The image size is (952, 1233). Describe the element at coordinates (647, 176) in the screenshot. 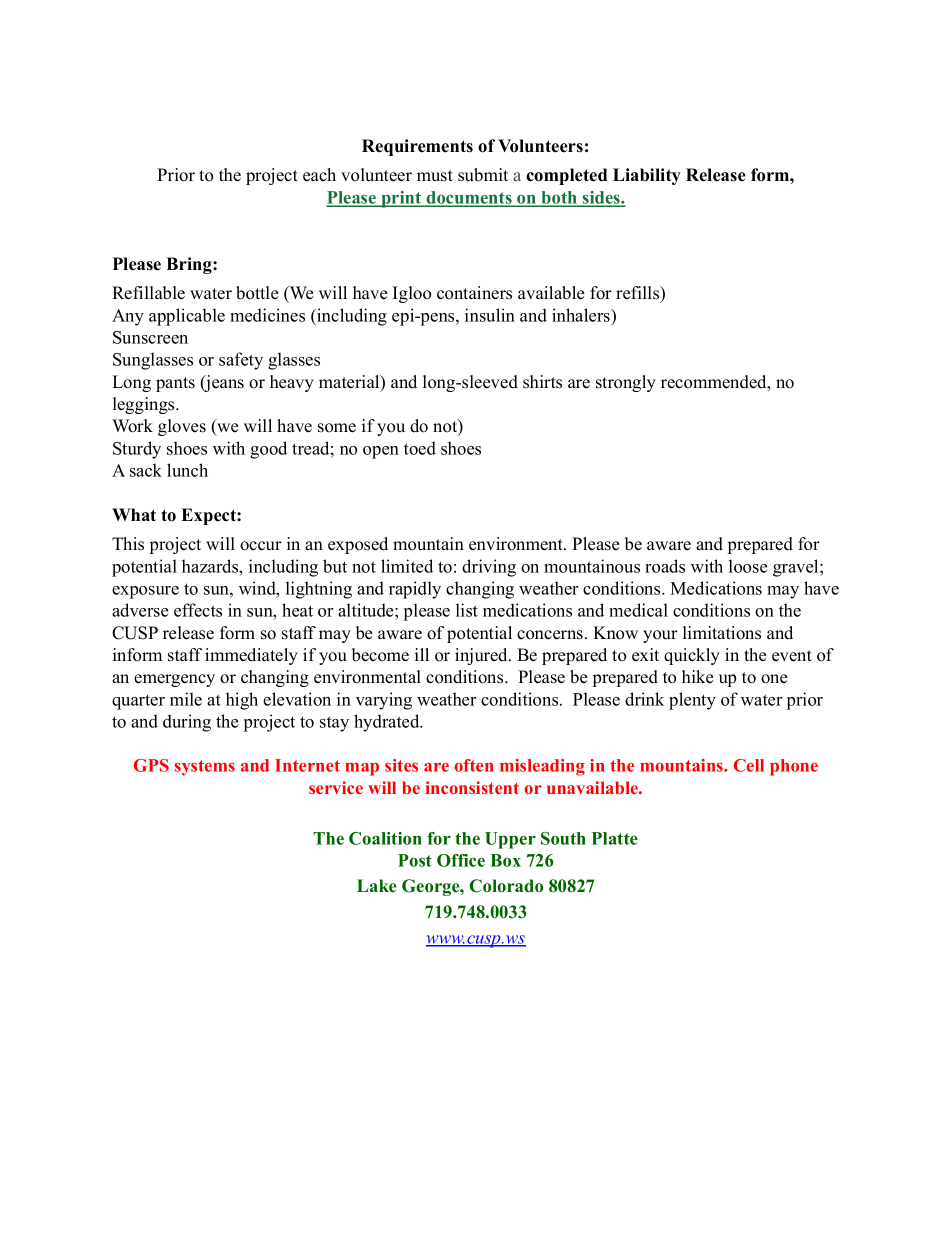

I see `Liability` at that location.
